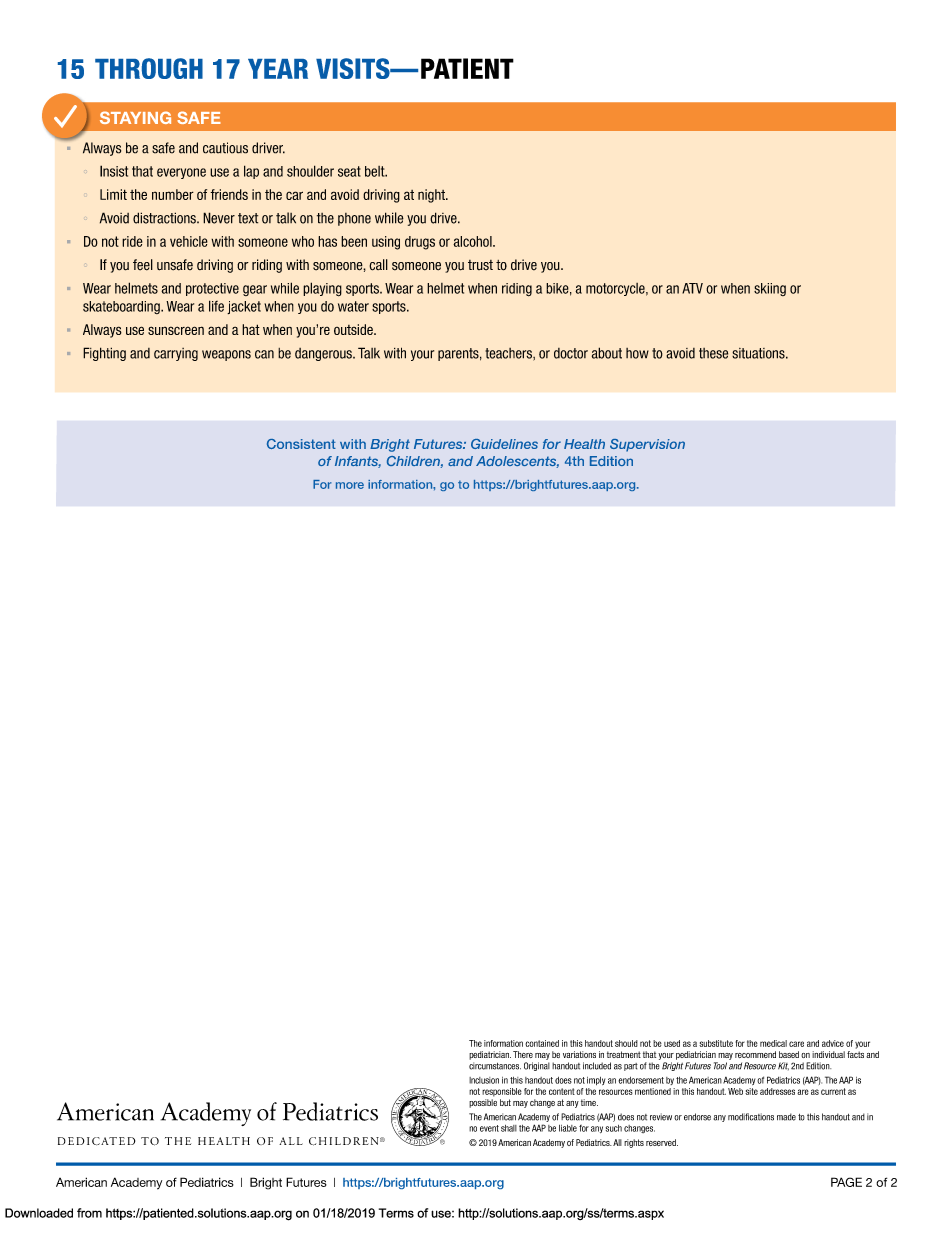  I want to click on skiing, so click(770, 289).
